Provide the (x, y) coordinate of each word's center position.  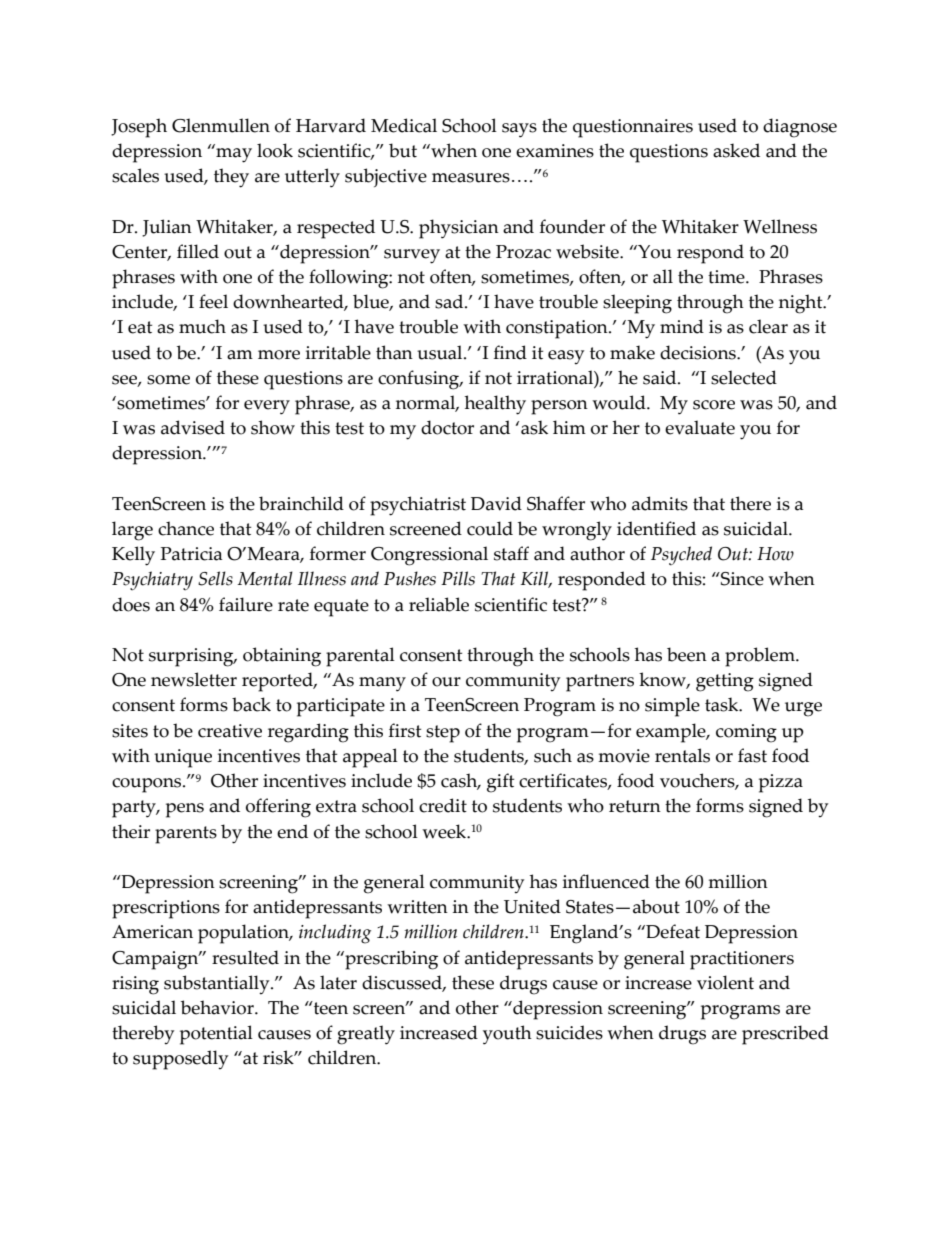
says (519, 130)
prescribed (785, 1035)
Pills (458, 578)
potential (216, 1035)
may (233, 154)
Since (741, 579)
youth (507, 1035)
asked (736, 150)
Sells (215, 578)
